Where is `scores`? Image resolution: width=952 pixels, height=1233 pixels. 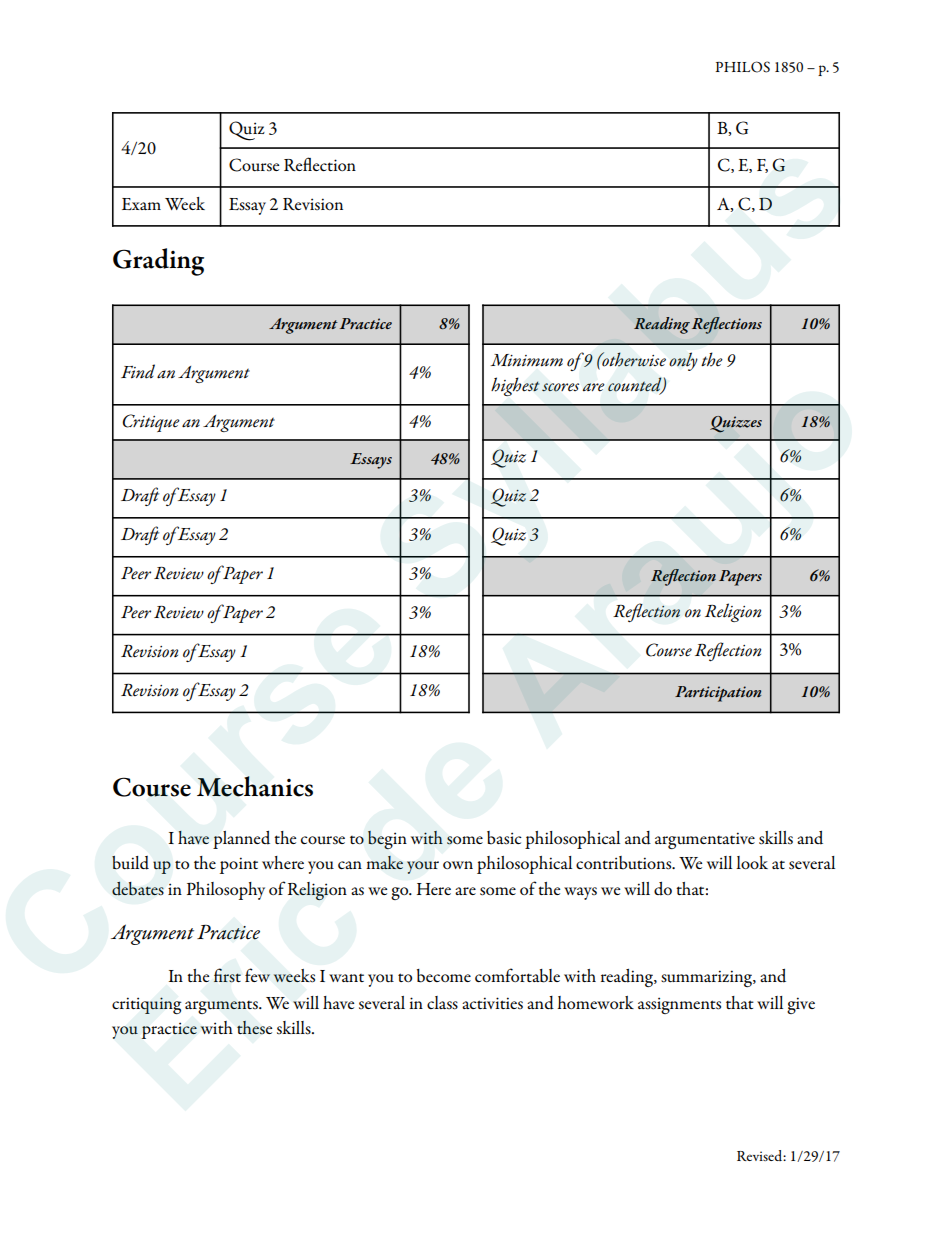
scores is located at coordinates (560, 387).
